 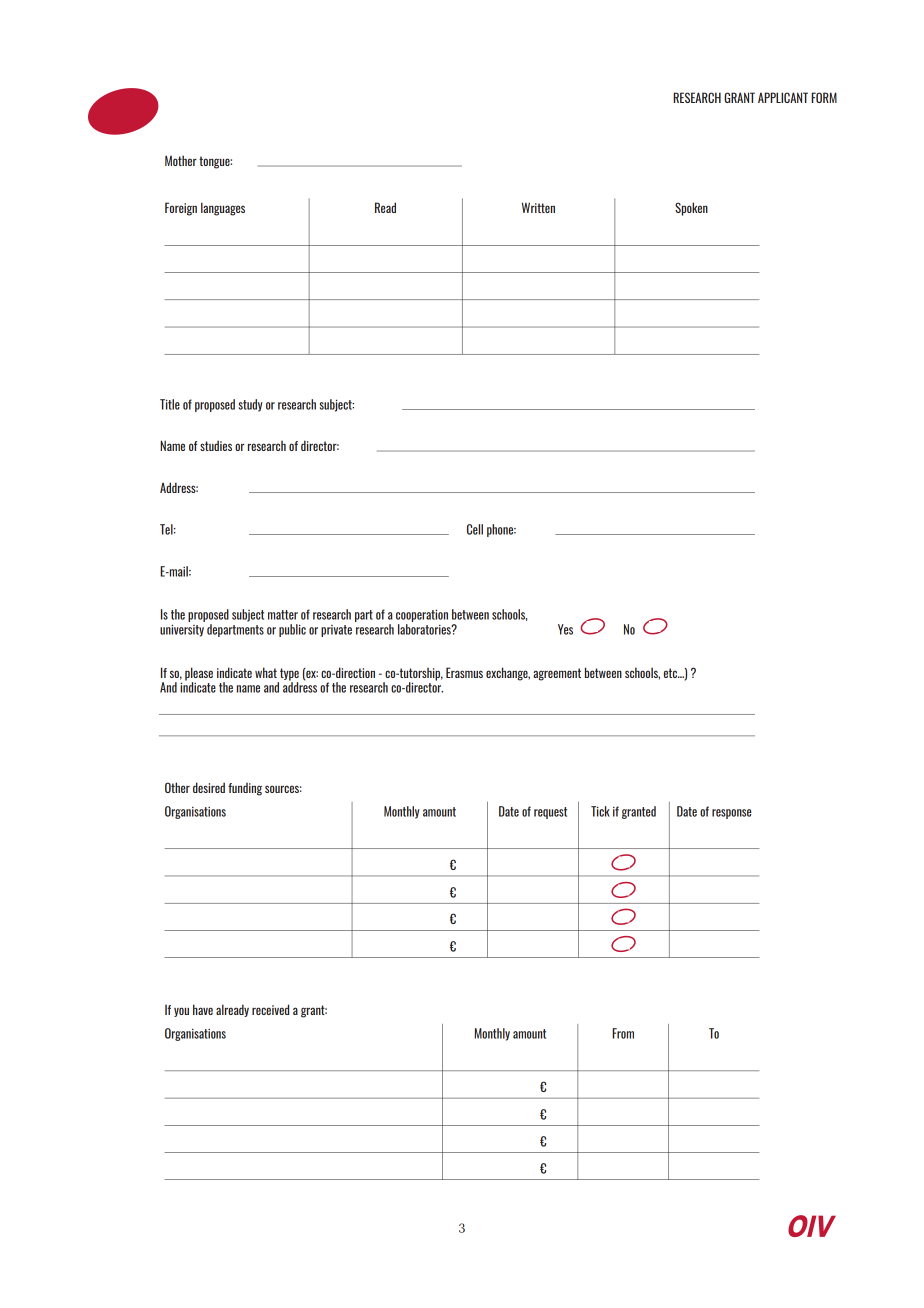 What do you see at coordinates (691, 209) in the screenshot?
I see `Spoken` at bounding box center [691, 209].
